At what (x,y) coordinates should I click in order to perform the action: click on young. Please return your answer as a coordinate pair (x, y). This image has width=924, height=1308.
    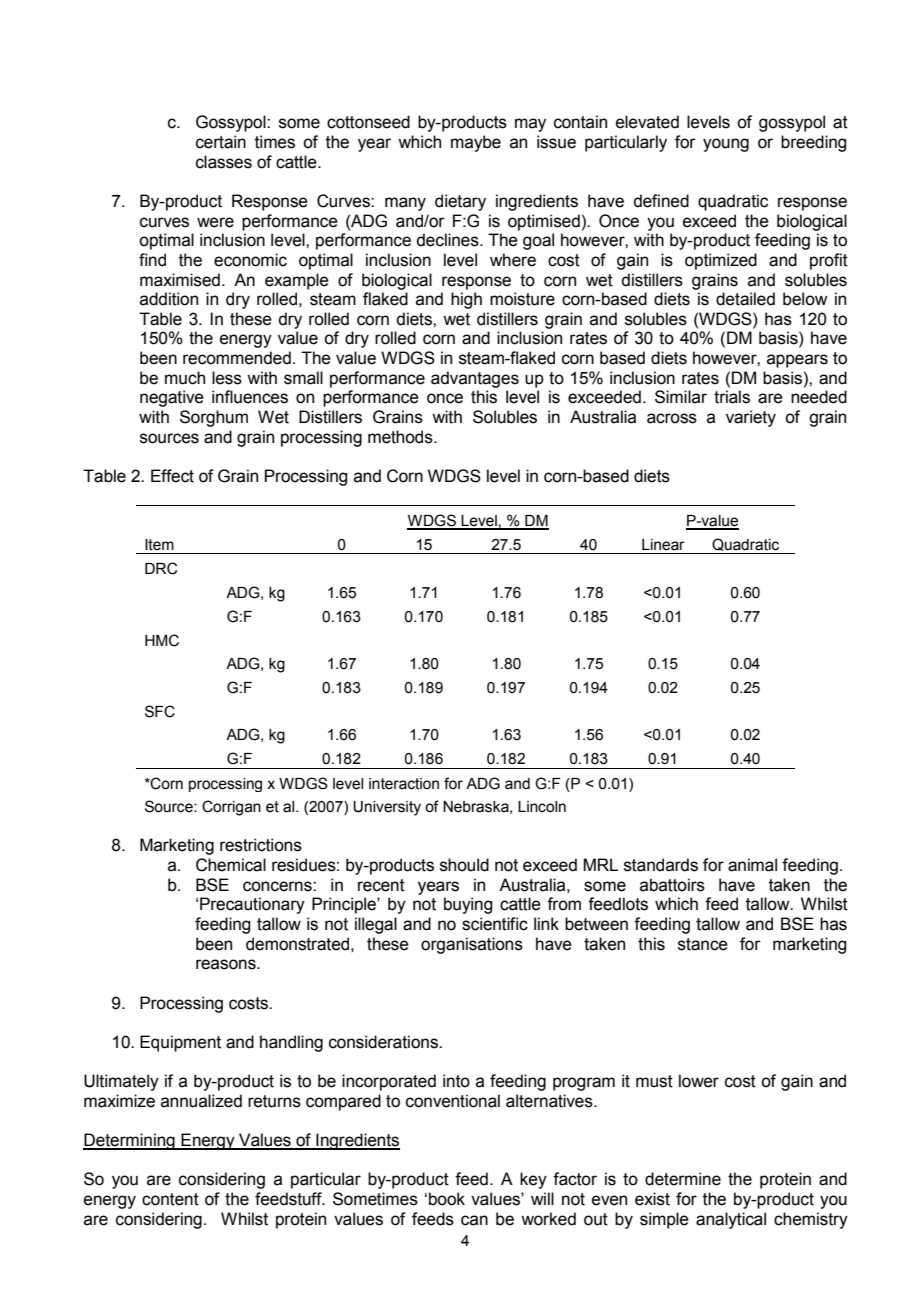
    Looking at the image, I should click on (726, 145).
